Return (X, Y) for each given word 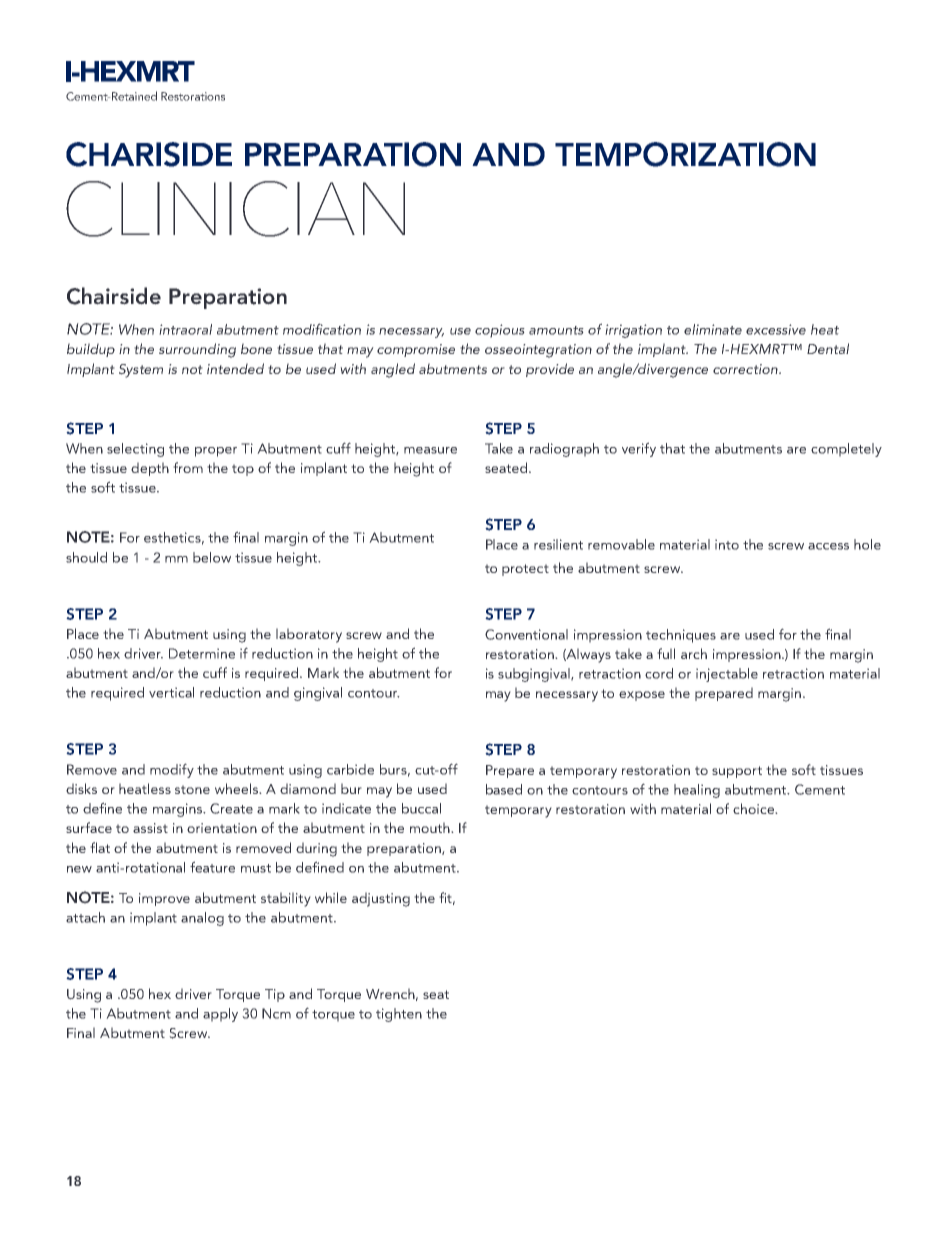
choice (755, 808)
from (188, 467)
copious (500, 331)
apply (220, 1015)
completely (846, 450)
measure (430, 450)
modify (172, 770)
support (737, 772)
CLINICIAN (235, 209)
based (504, 789)
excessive (776, 329)
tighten (399, 1015)
